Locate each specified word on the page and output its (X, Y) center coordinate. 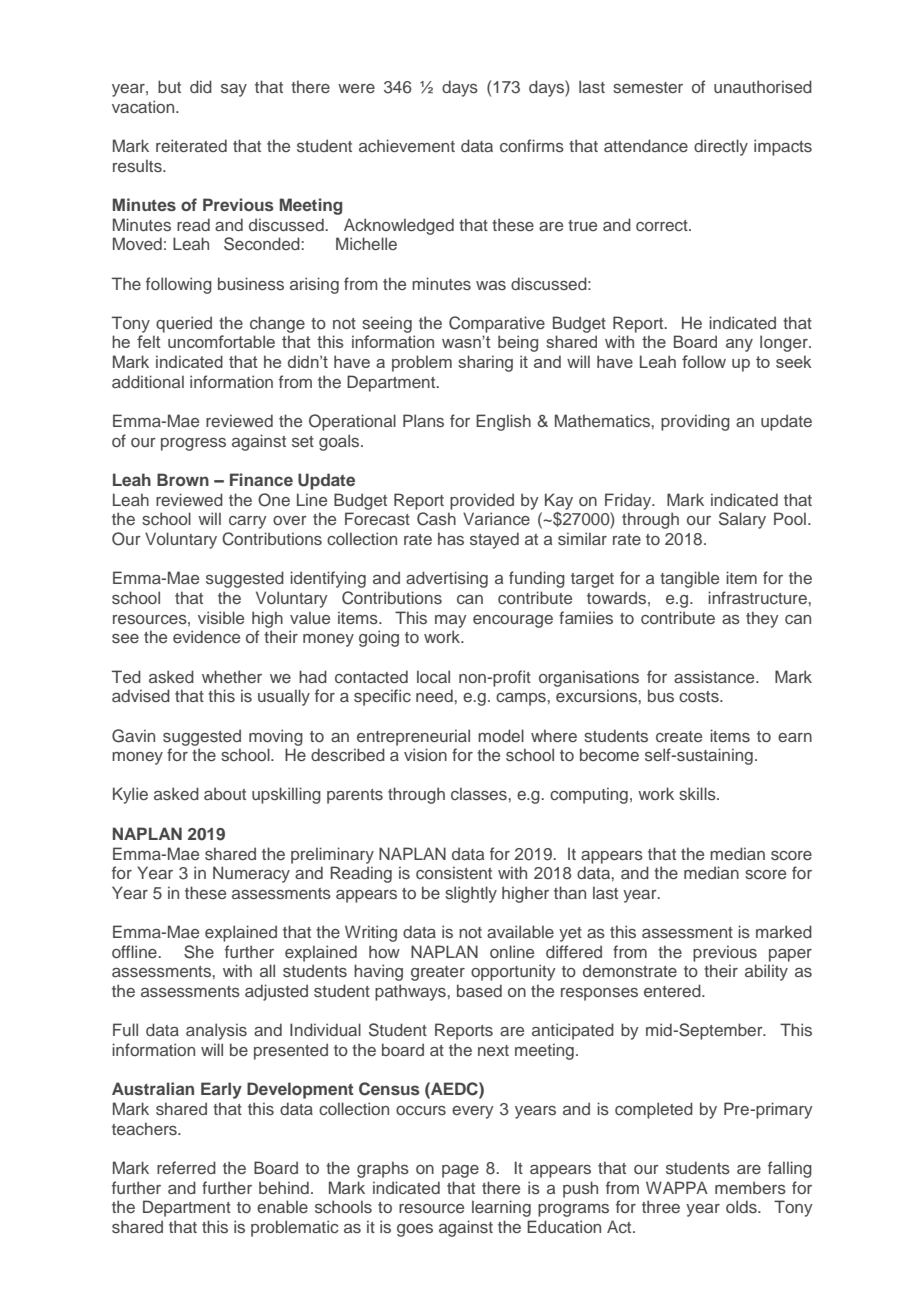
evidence (206, 636)
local (433, 676)
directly (721, 147)
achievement (407, 145)
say (234, 90)
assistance (715, 676)
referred (186, 1167)
